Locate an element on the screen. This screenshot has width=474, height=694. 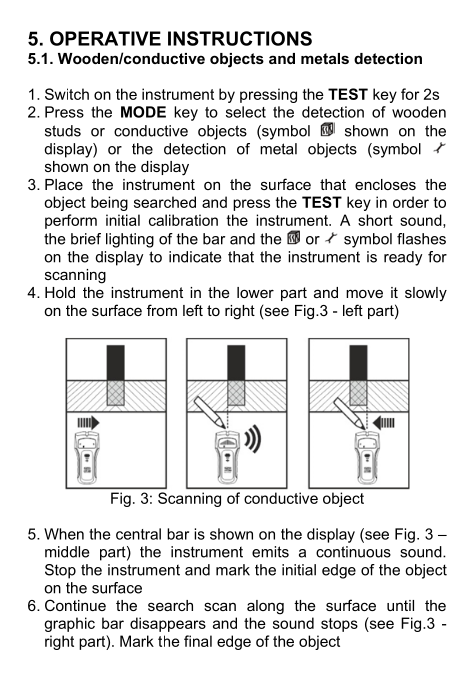
calibration is located at coordinates (183, 220).
